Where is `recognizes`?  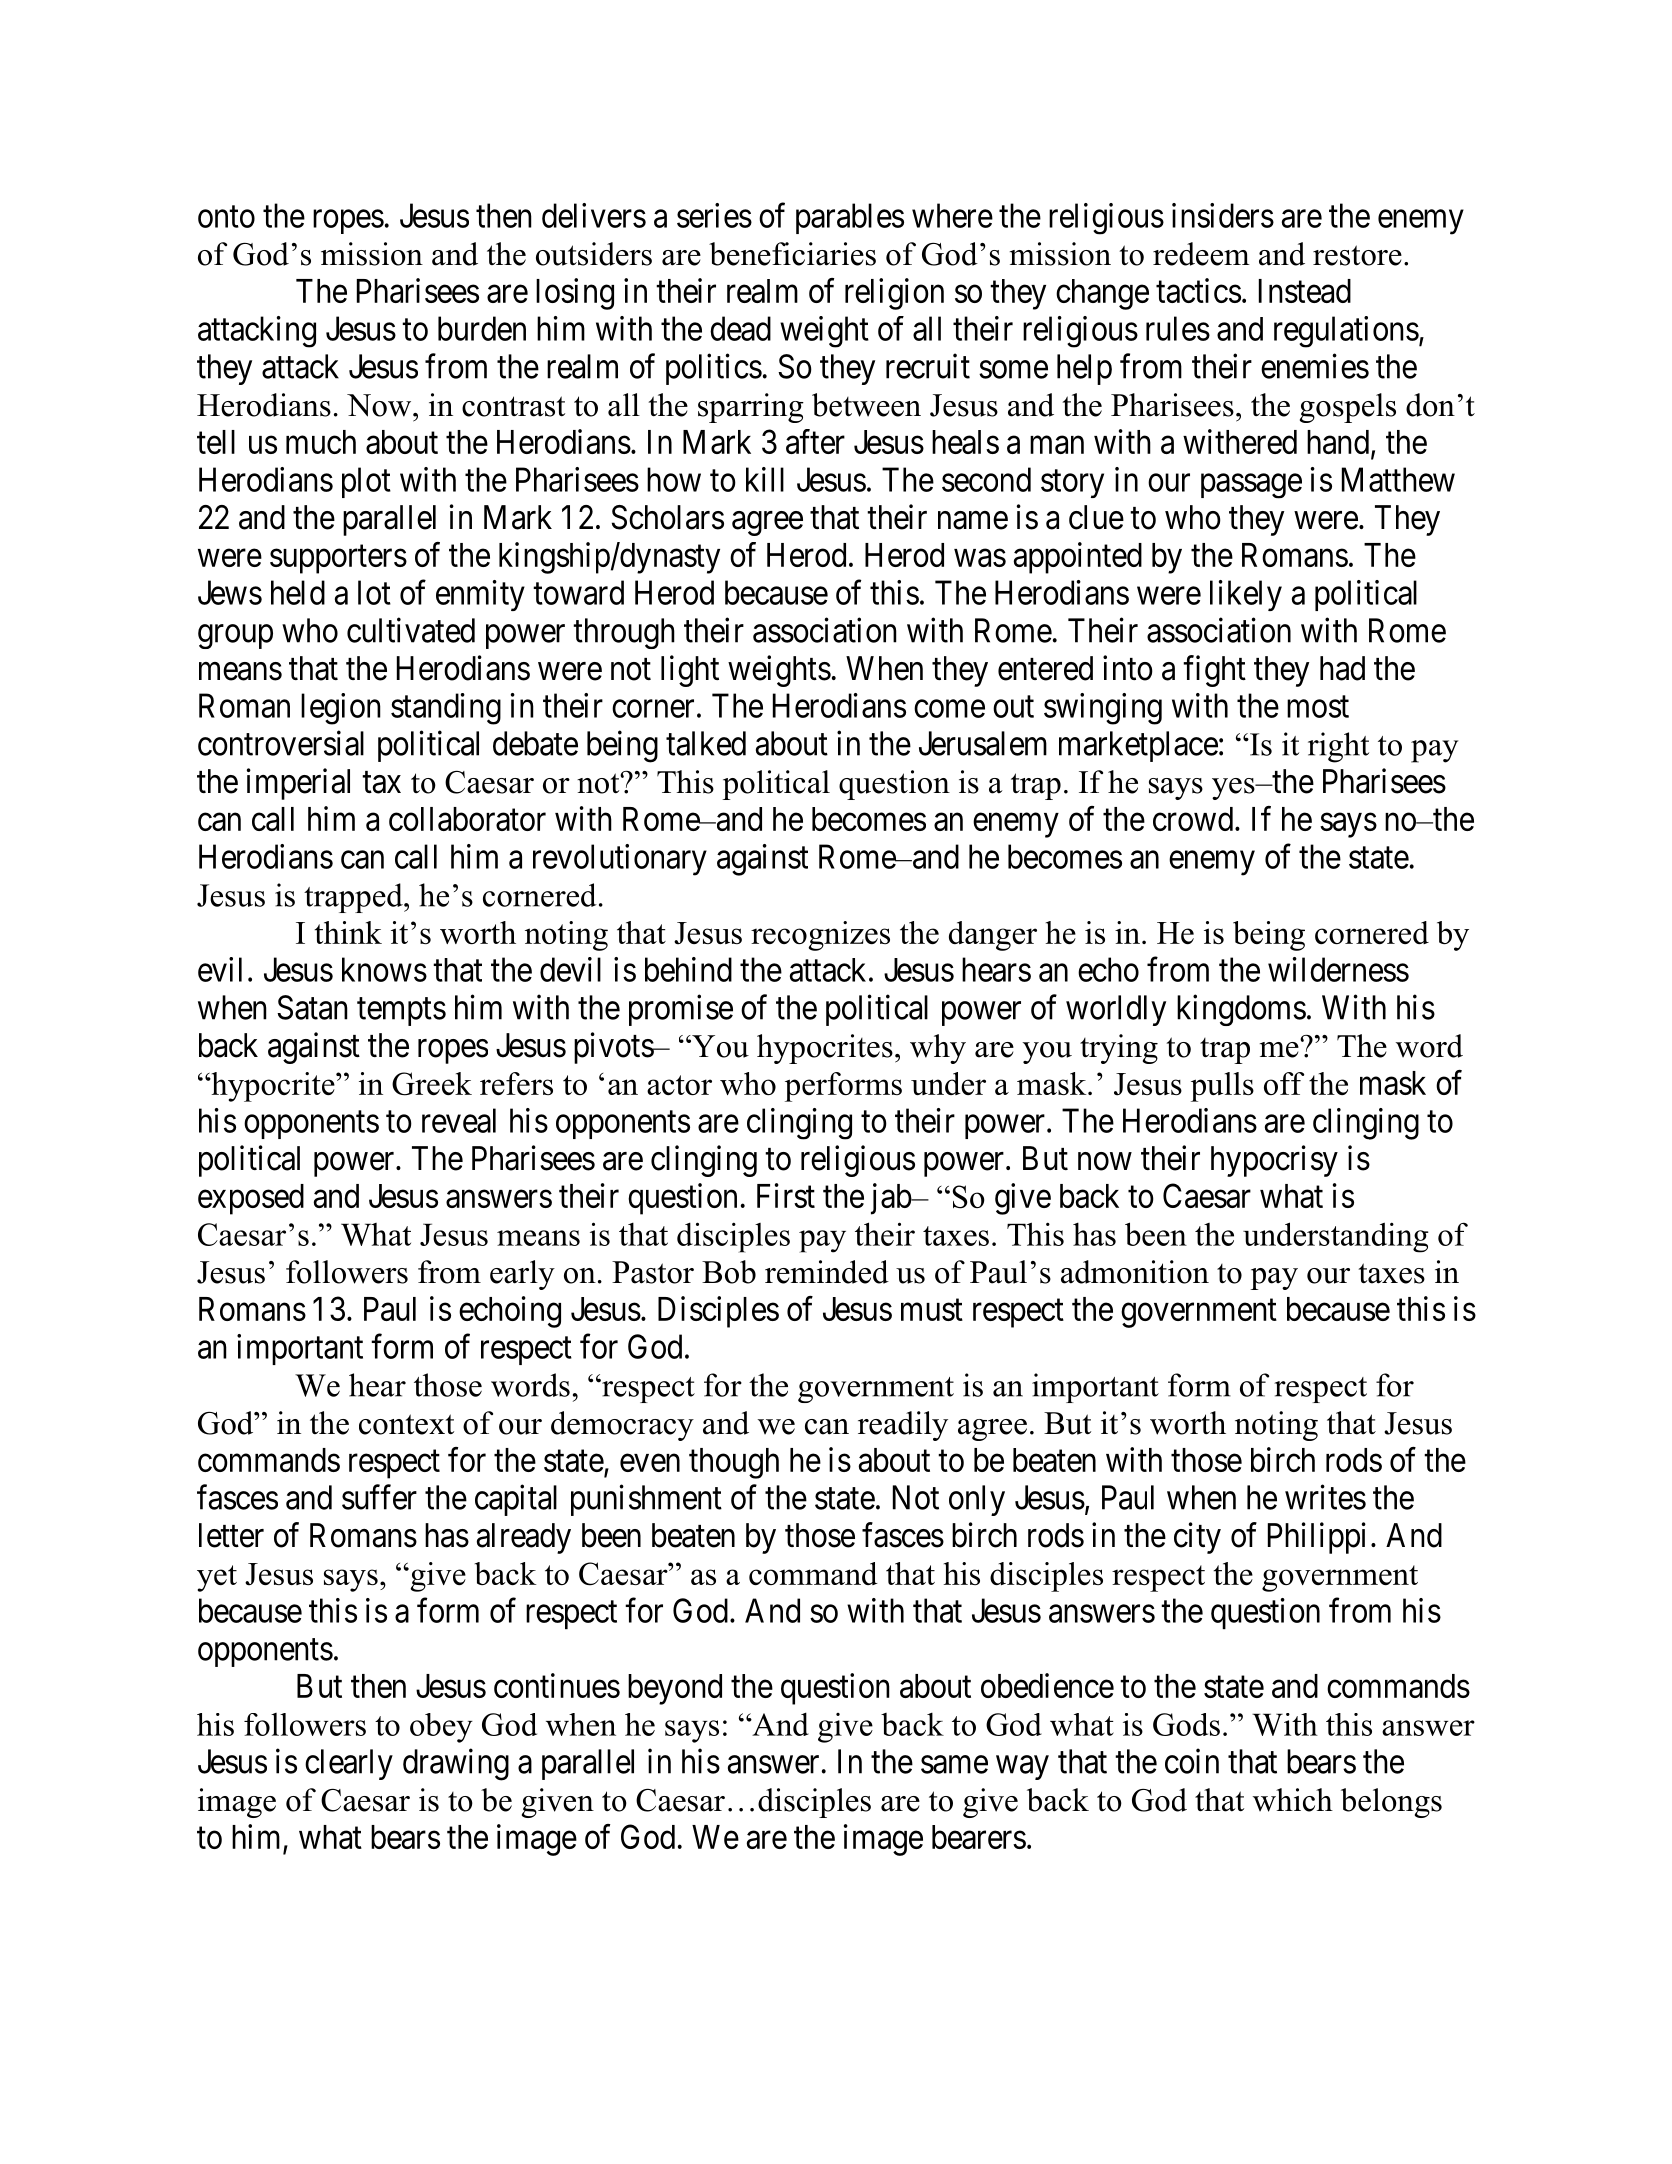
recognizes is located at coordinates (820, 936).
